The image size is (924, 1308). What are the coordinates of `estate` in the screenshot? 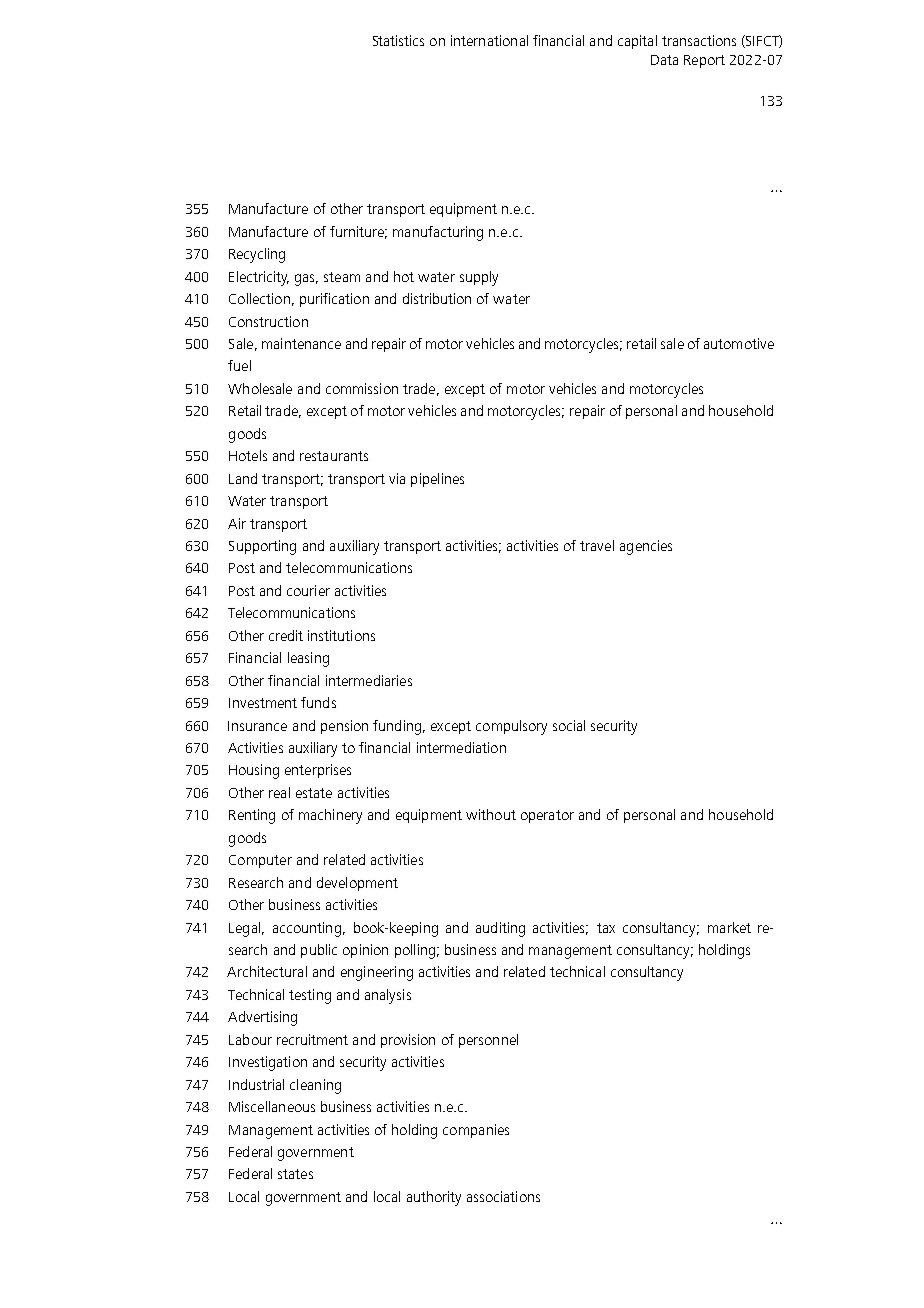 It's located at (314, 793).
